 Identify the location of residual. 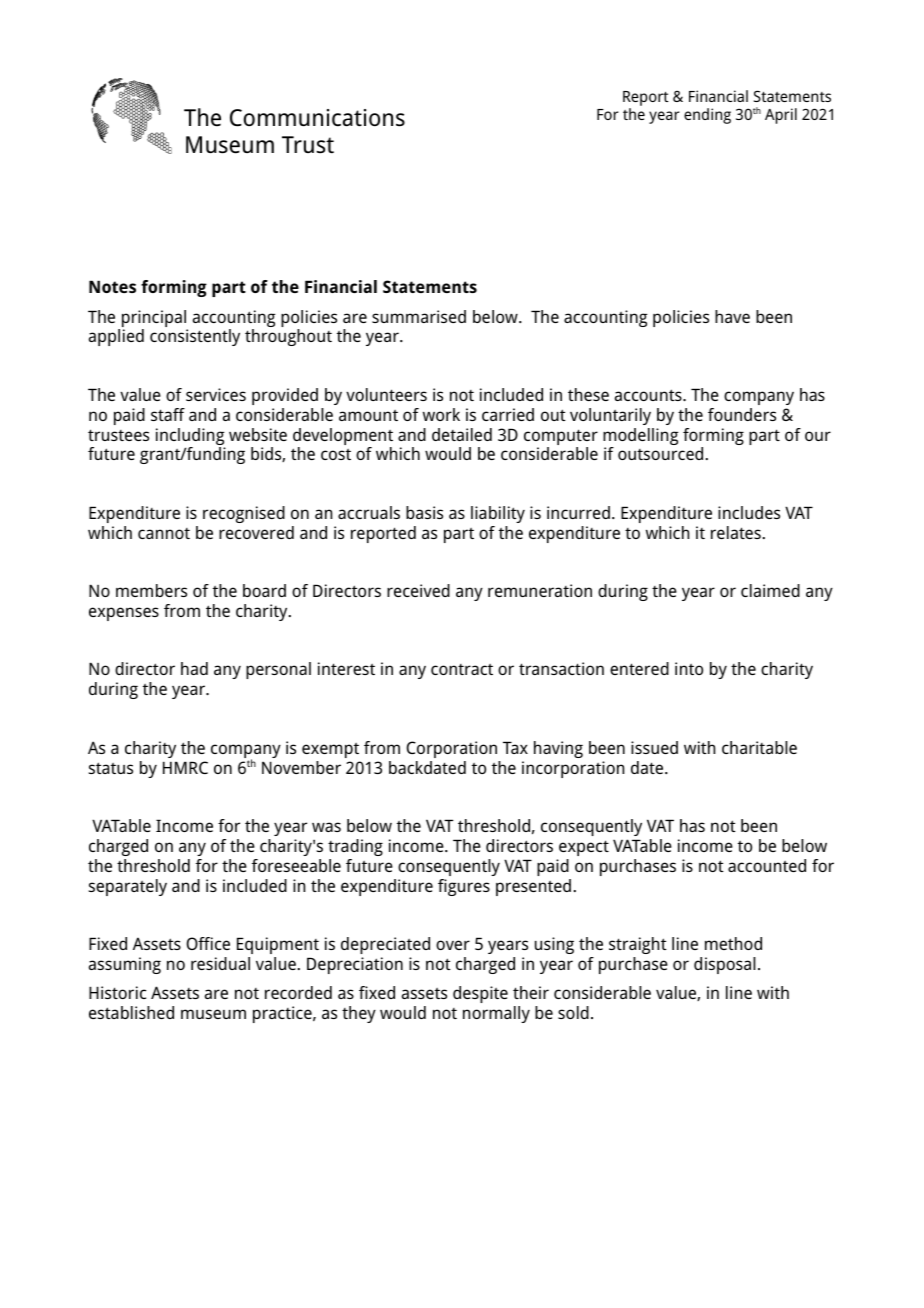
(220, 963).
